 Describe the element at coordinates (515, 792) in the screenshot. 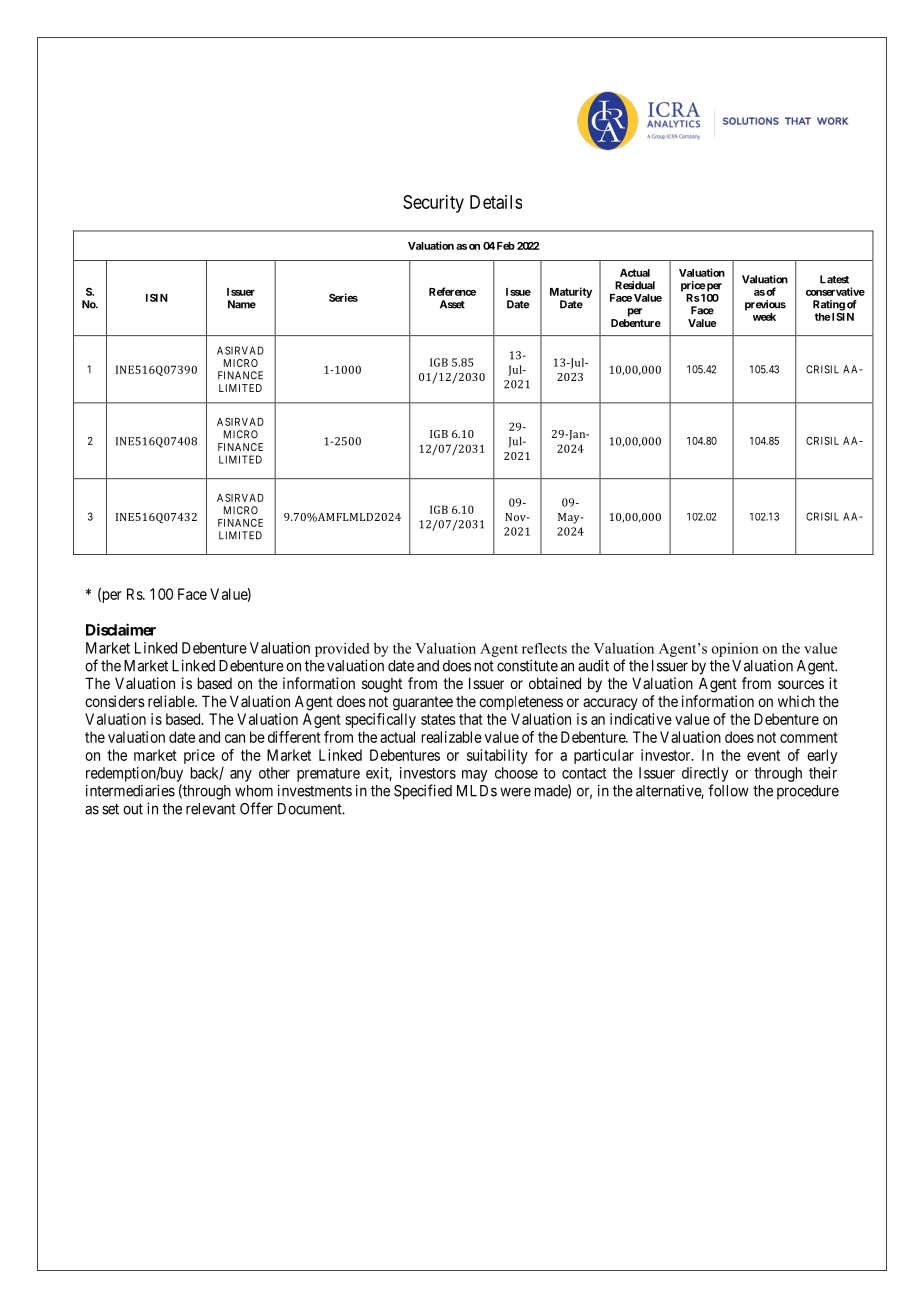

I see `were` at that location.
